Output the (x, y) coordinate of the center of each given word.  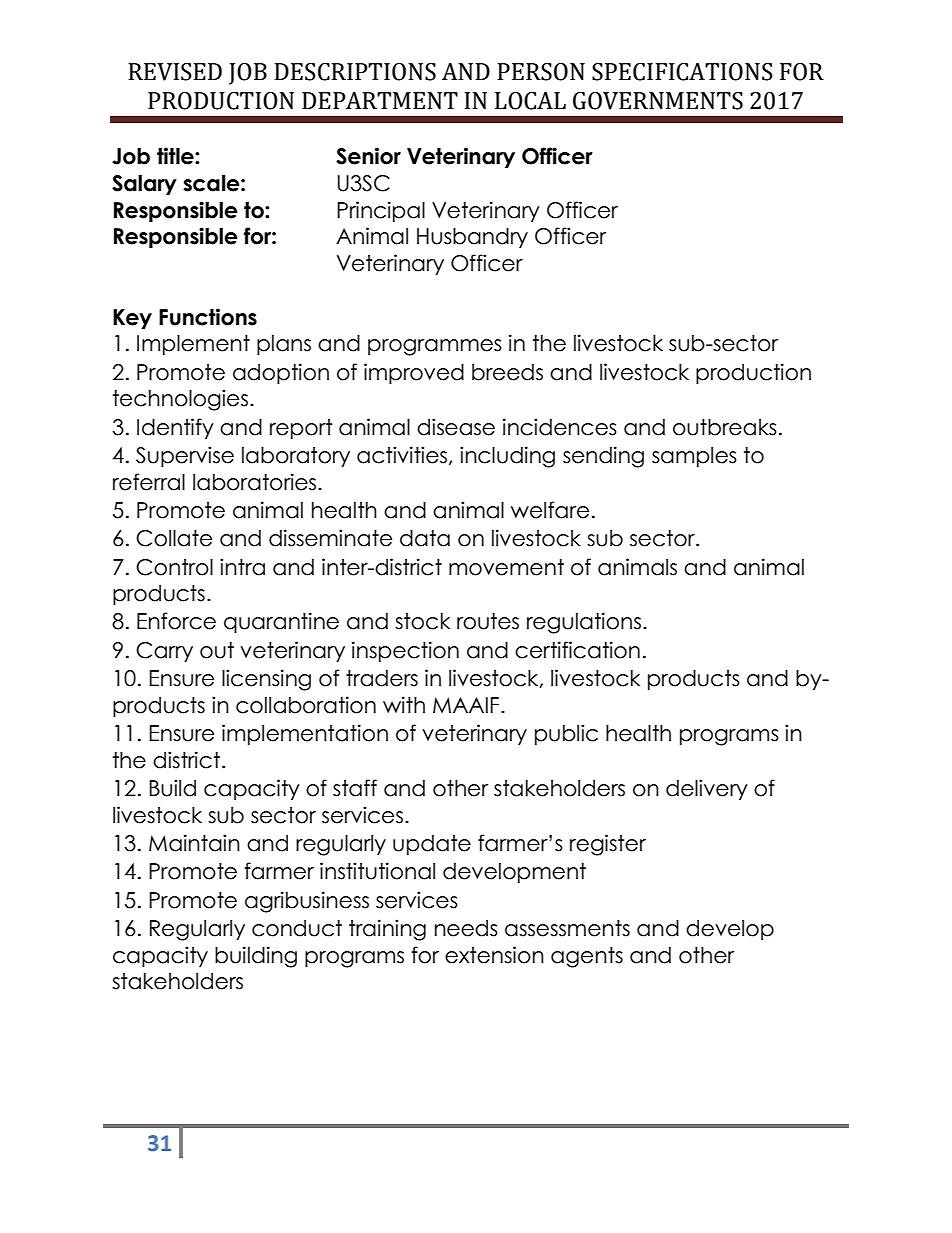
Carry (164, 652)
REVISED (175, 72)
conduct (297, 928)
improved (414, 373)
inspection (405, 651)
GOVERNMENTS (658, 101)
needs (466, 928)
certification (577, 650)
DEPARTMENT (380, 100)
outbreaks (725, 427)
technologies (180, 400)
